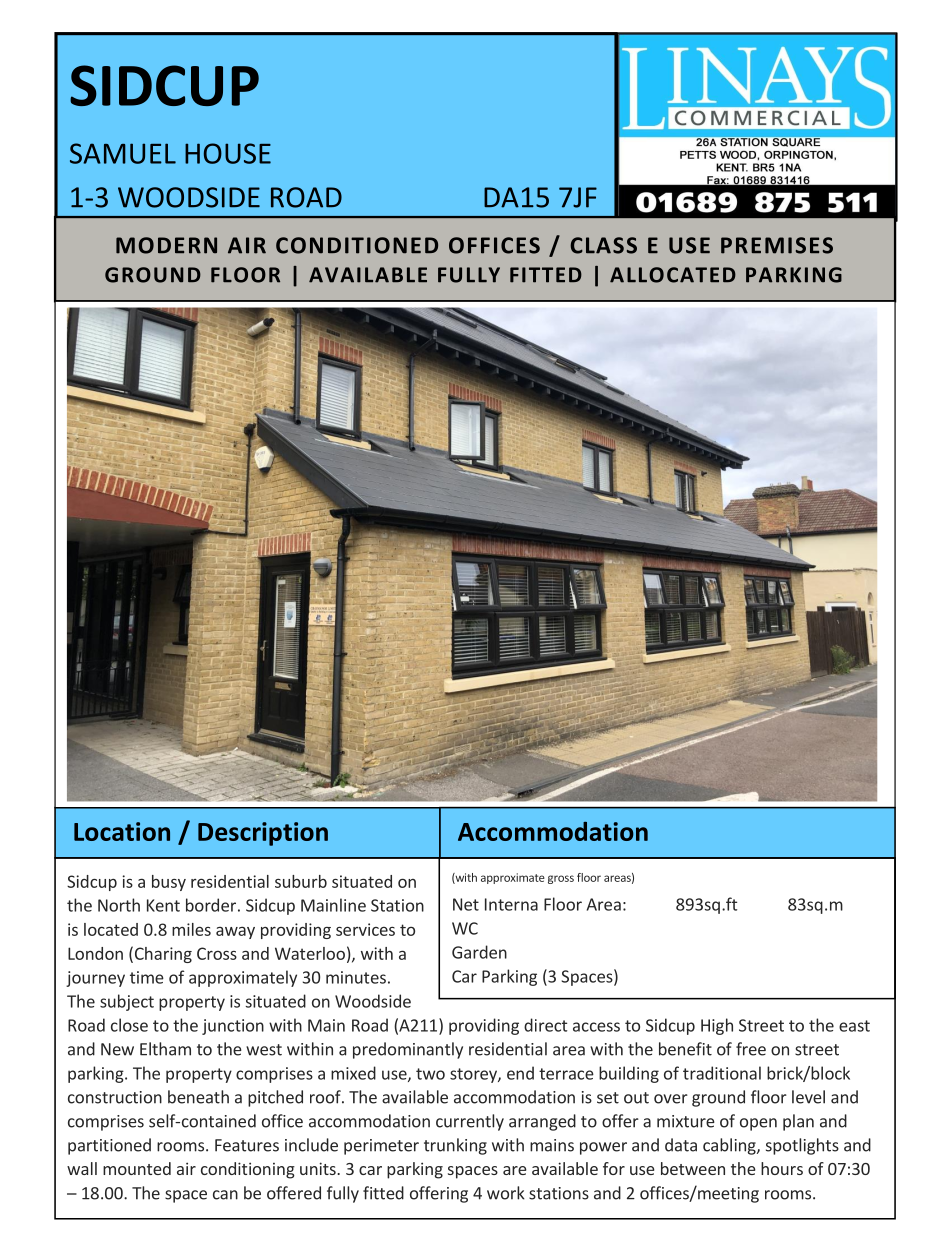 The height and width of the page is (1233, 952). I want to click on time, so click(147, 977).
